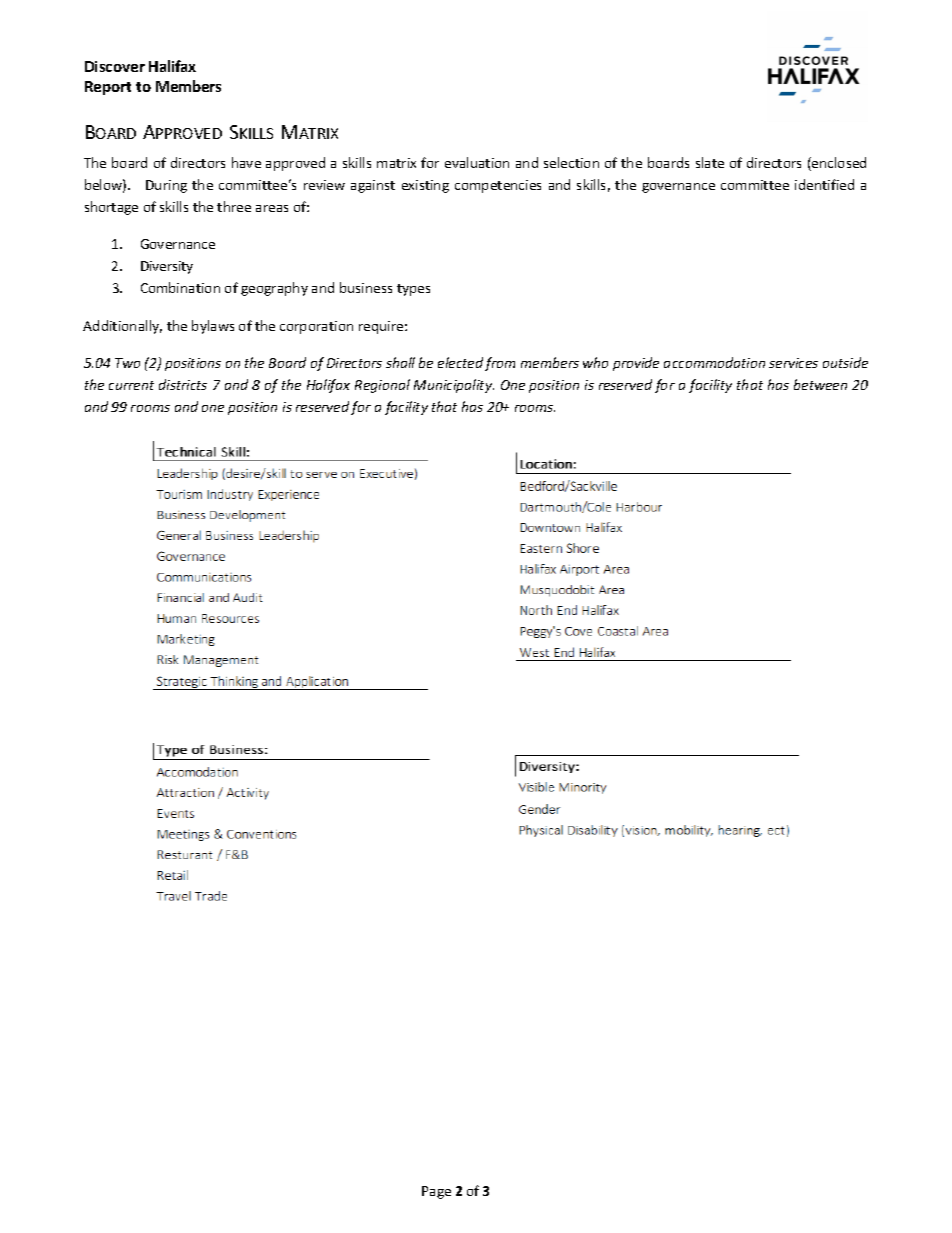 The height and width of the document is (1233, 952). I want to click on districts, so click(183, 384).
